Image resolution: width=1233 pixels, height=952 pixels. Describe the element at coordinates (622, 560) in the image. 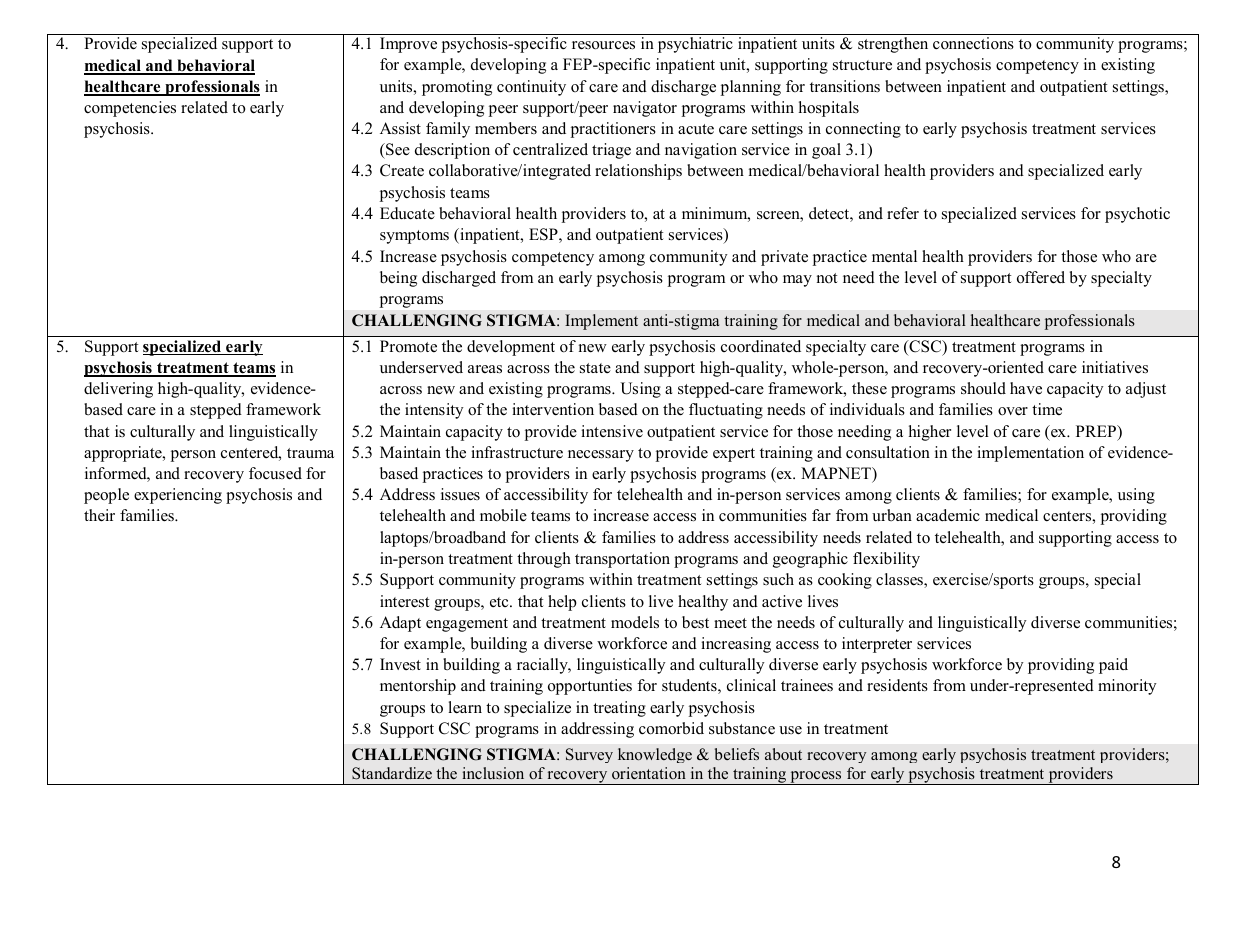

I see `transportation` at that location.
